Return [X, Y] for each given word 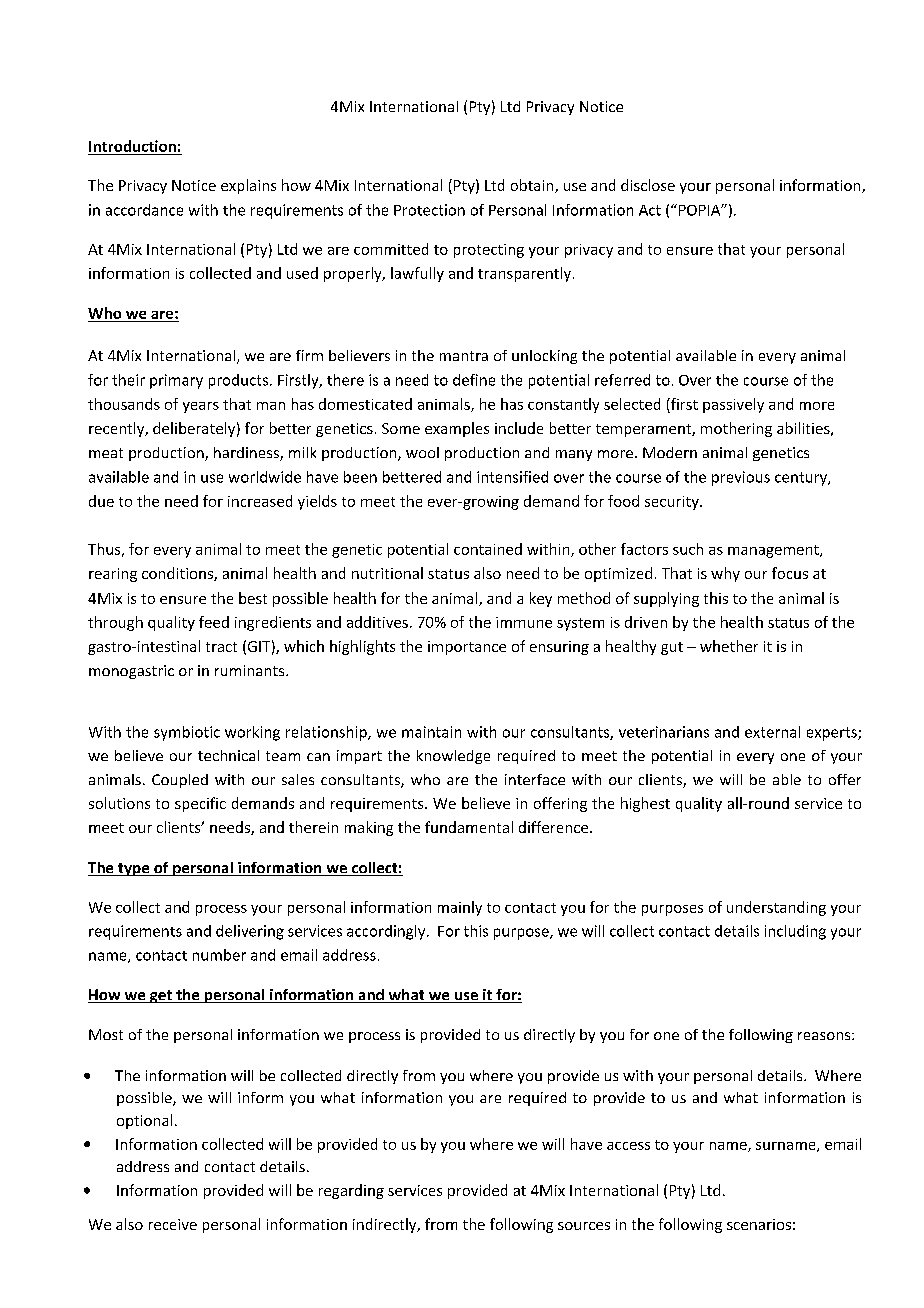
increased [260, 501]
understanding [776, 908]
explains [248, 186]
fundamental [469, 827]
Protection [429, 210]
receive [173, 1224]
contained [488, 549]
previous [741, 478]
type [134, 869]
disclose [648, 185]
